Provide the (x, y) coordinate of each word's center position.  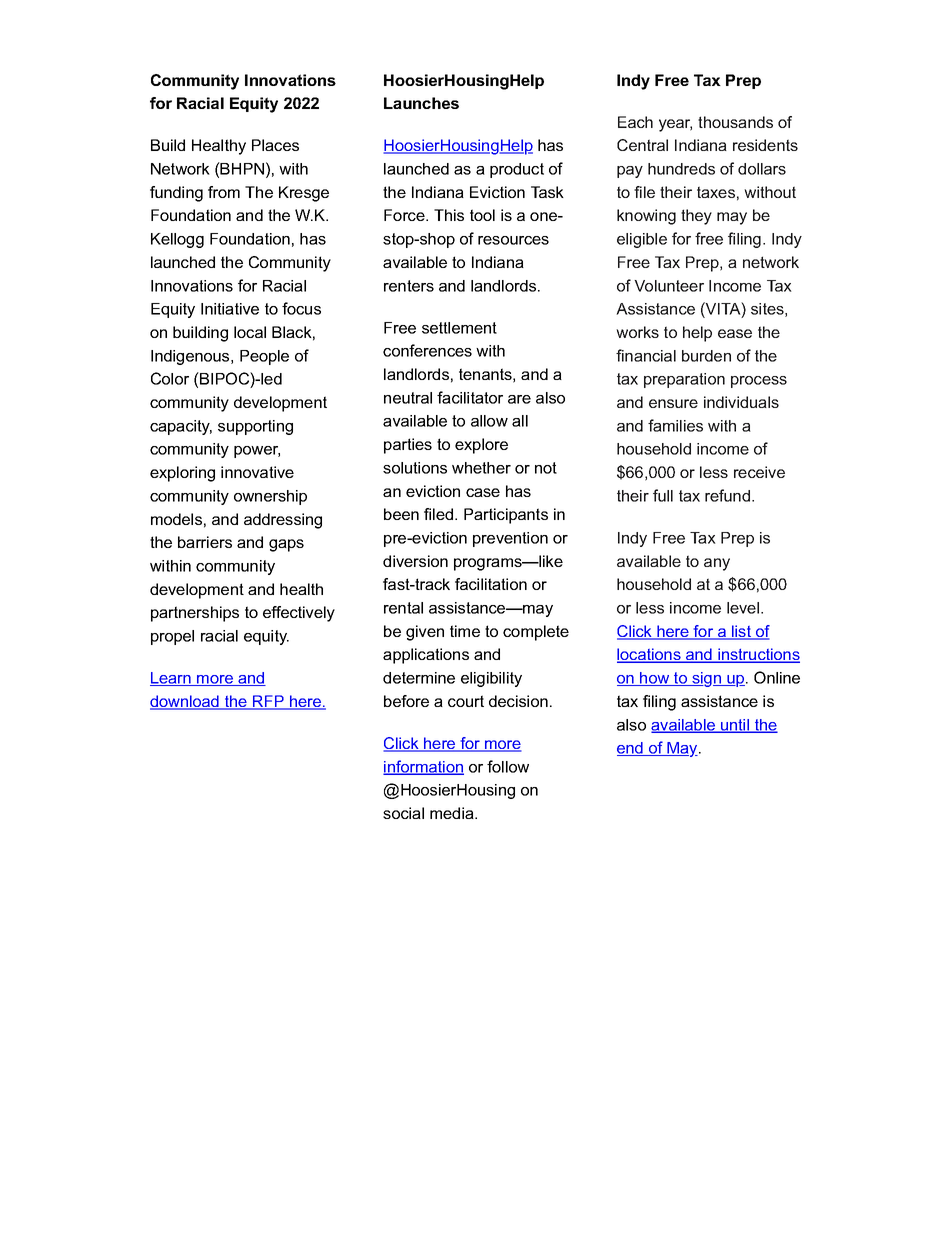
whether (481, 468)
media (453, 813)
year (675, 125)
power (257, 452)
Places (275, 145)
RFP (268, 702)
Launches (421, 103)
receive (759, 472)
